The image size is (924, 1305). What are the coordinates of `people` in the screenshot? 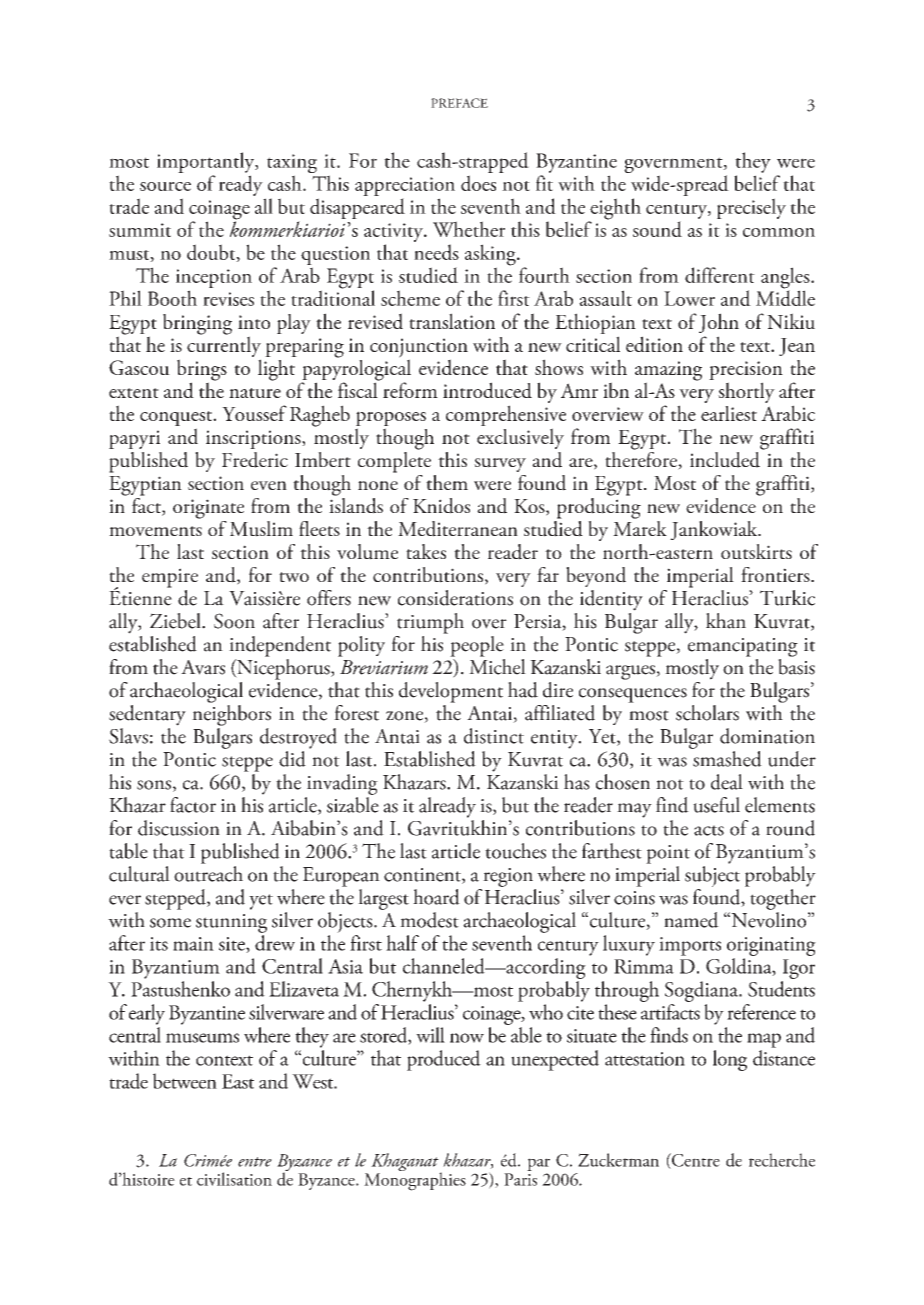 It's located at (477, 646).
